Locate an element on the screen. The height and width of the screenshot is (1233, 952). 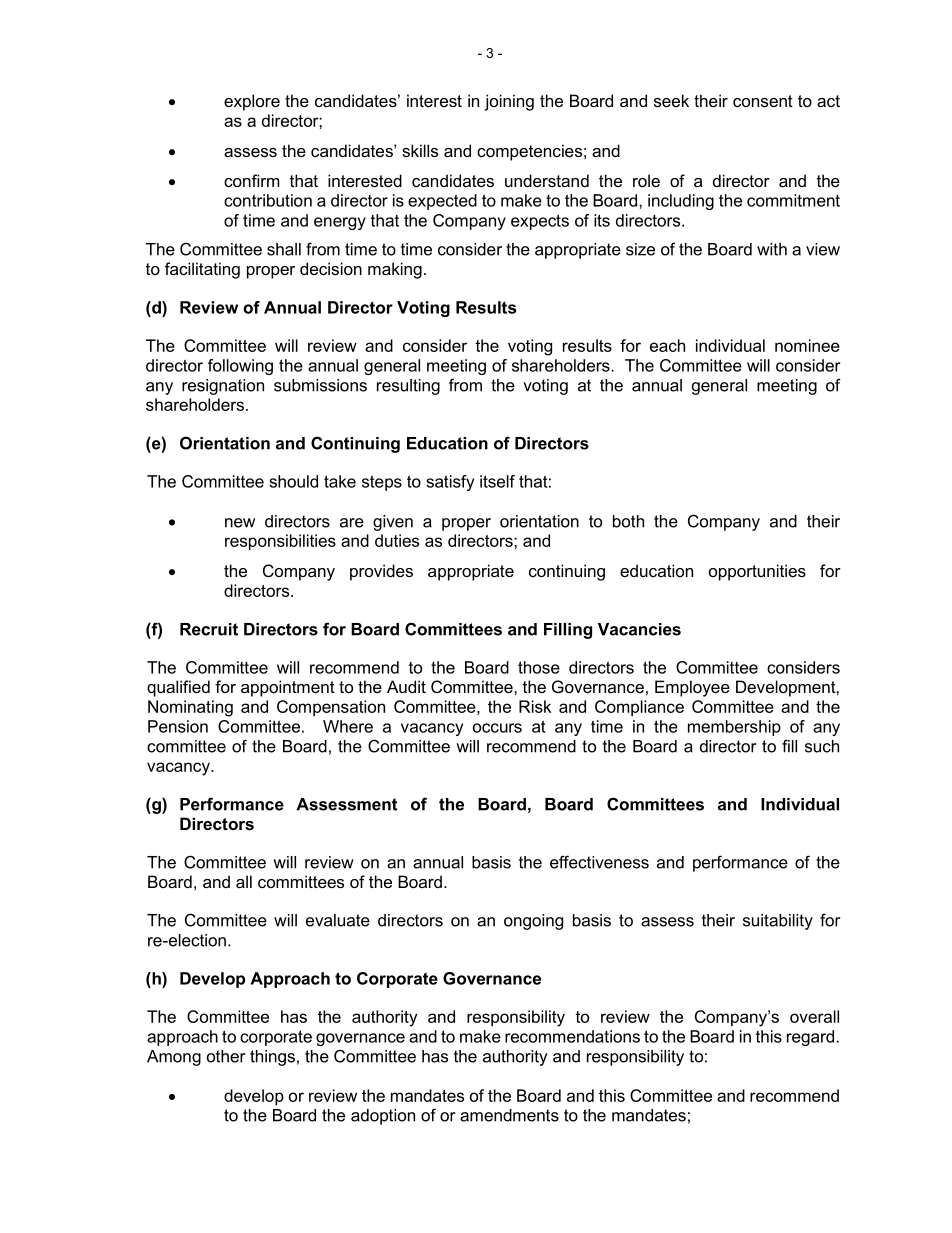
should is located at coordinates (293, 481).
